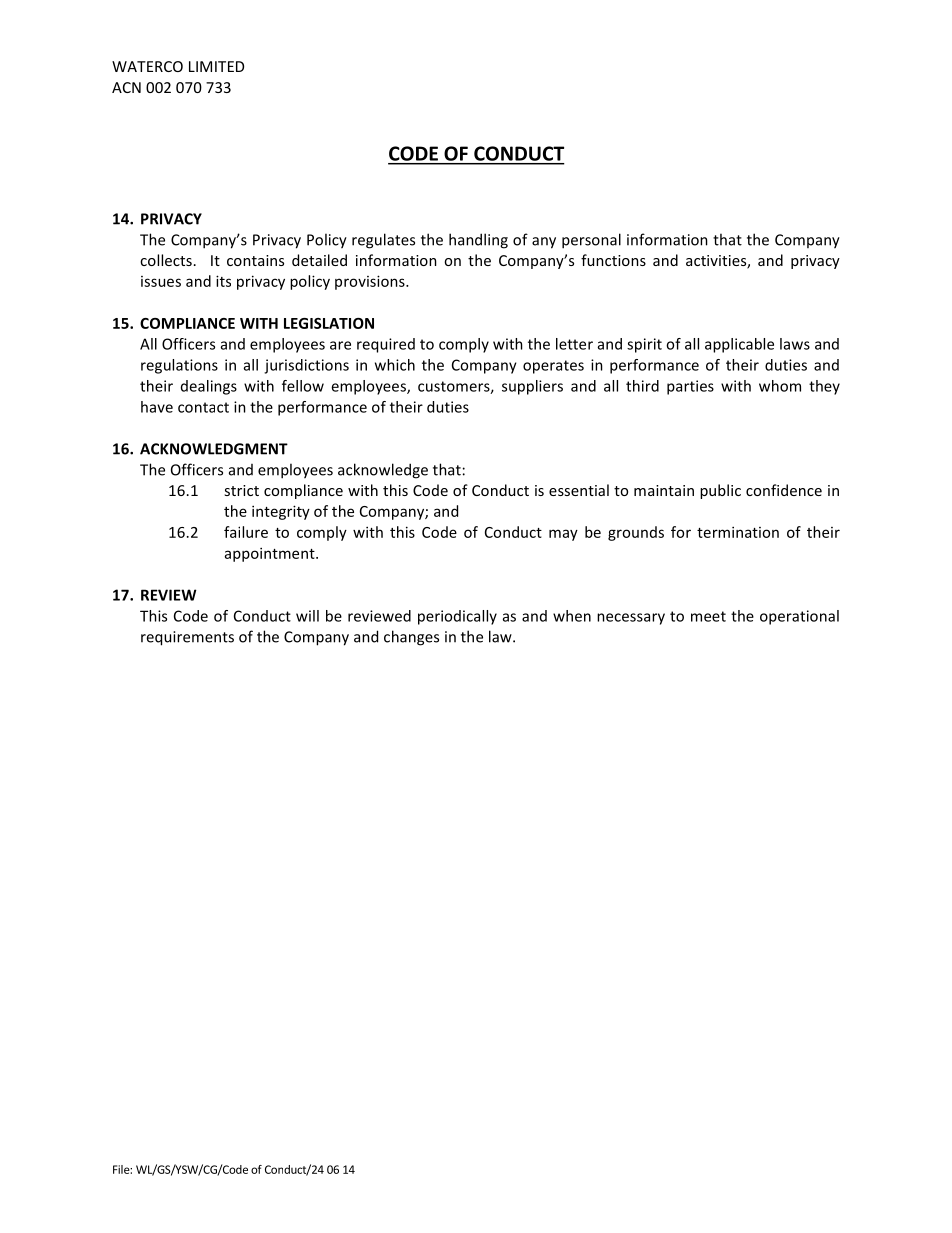 The width and height of the screenshot is (952, 1233). I want to click on requirements, so click(187, 638).
